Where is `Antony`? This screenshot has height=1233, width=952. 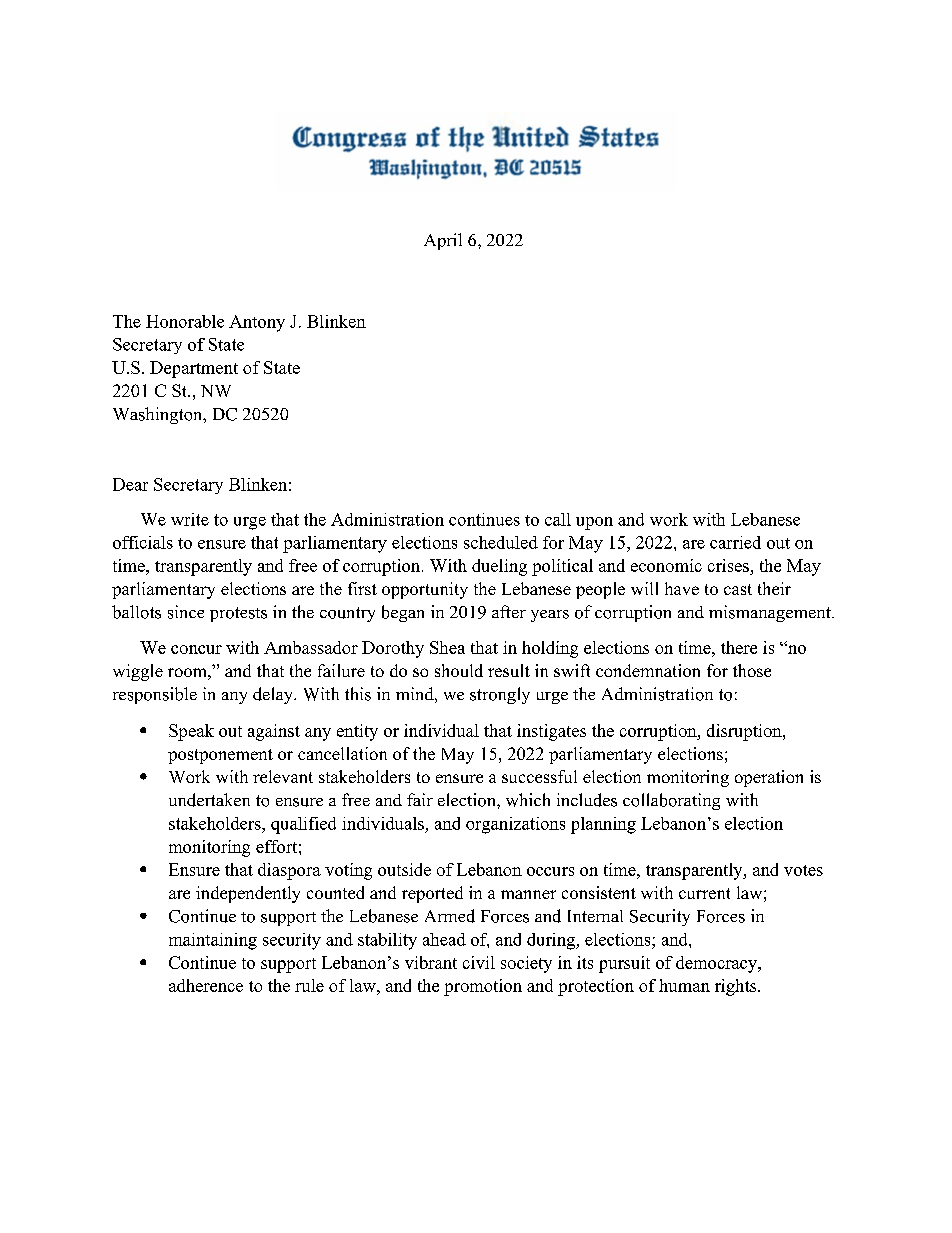 Antony is located at coordinates (257, 323).
